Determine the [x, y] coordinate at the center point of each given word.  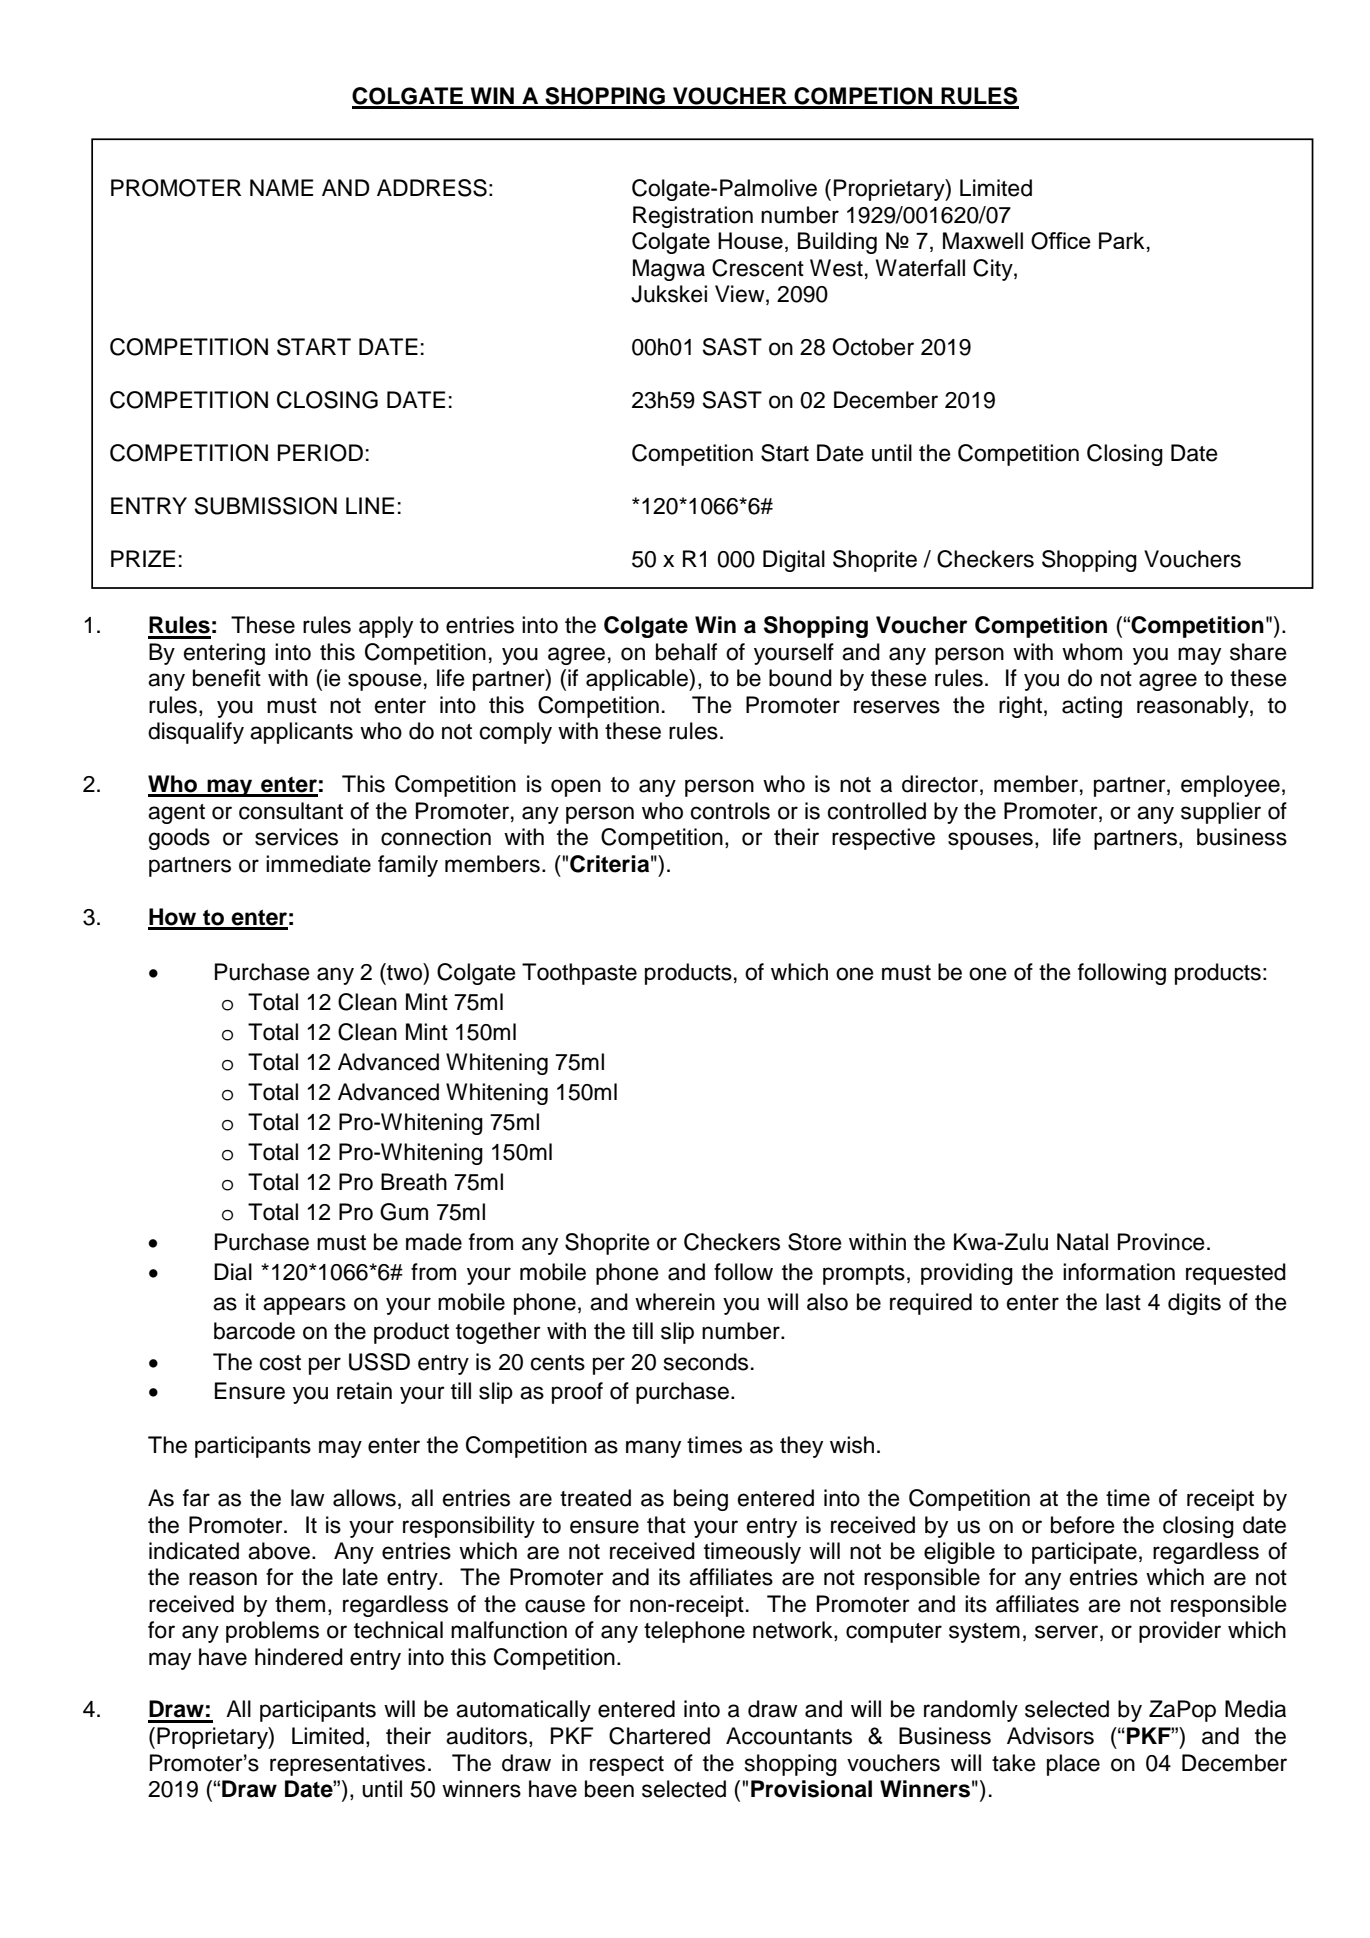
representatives [347, 1765]
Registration [693, 217]
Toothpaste [579, 974]
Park [1122, 240]
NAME [281, 187]
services [296, 837]
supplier [1221, 813]
